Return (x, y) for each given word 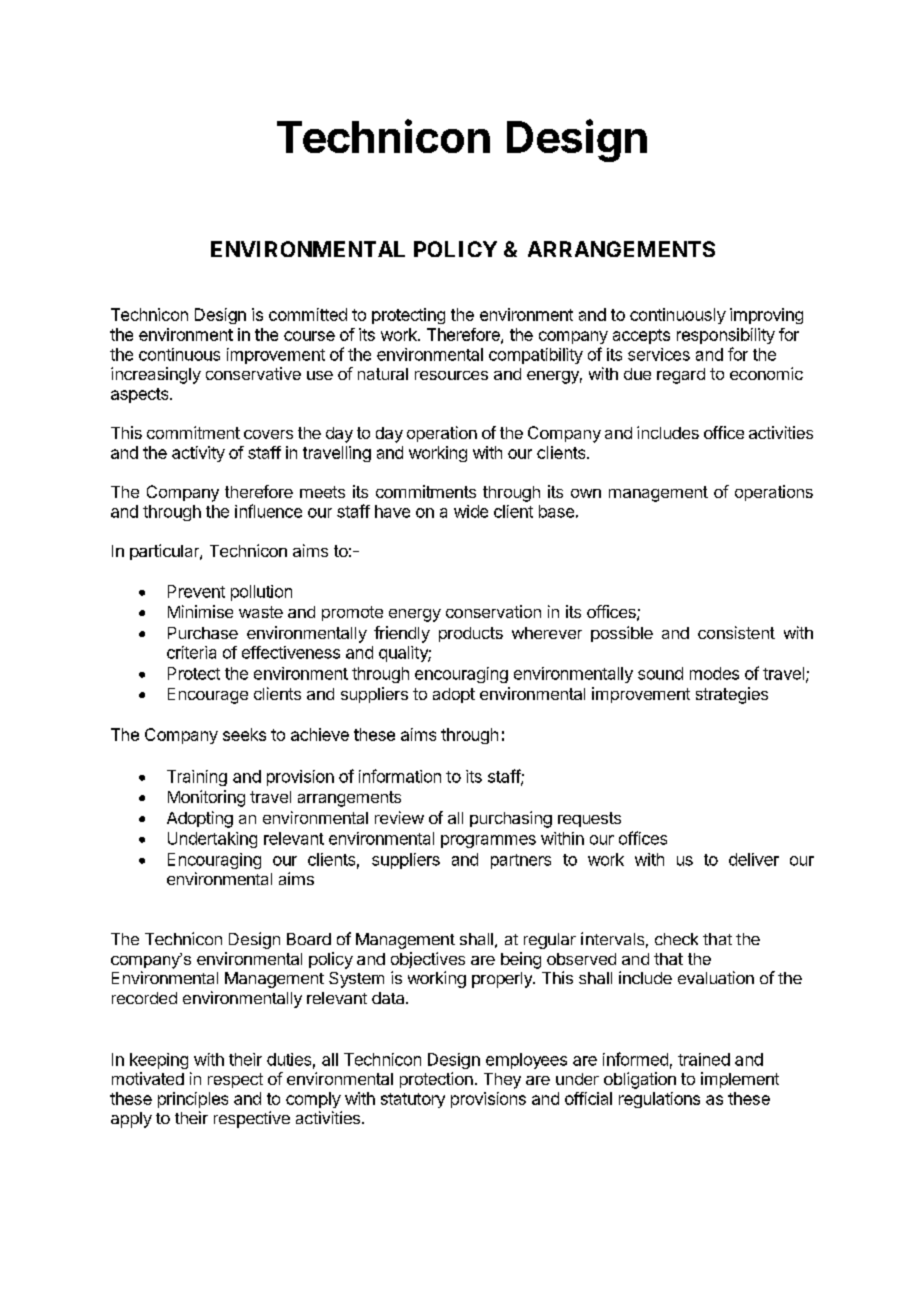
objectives (428, 960)
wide (471, 511)
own (586, 493)
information (400, 776)
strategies (732, 695)
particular (165, 552)
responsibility (726, 336)
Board (309, 939)
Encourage (208, 696)
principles (193, 1100)
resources (451, 375)
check (676, 939)
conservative (253, 373)
